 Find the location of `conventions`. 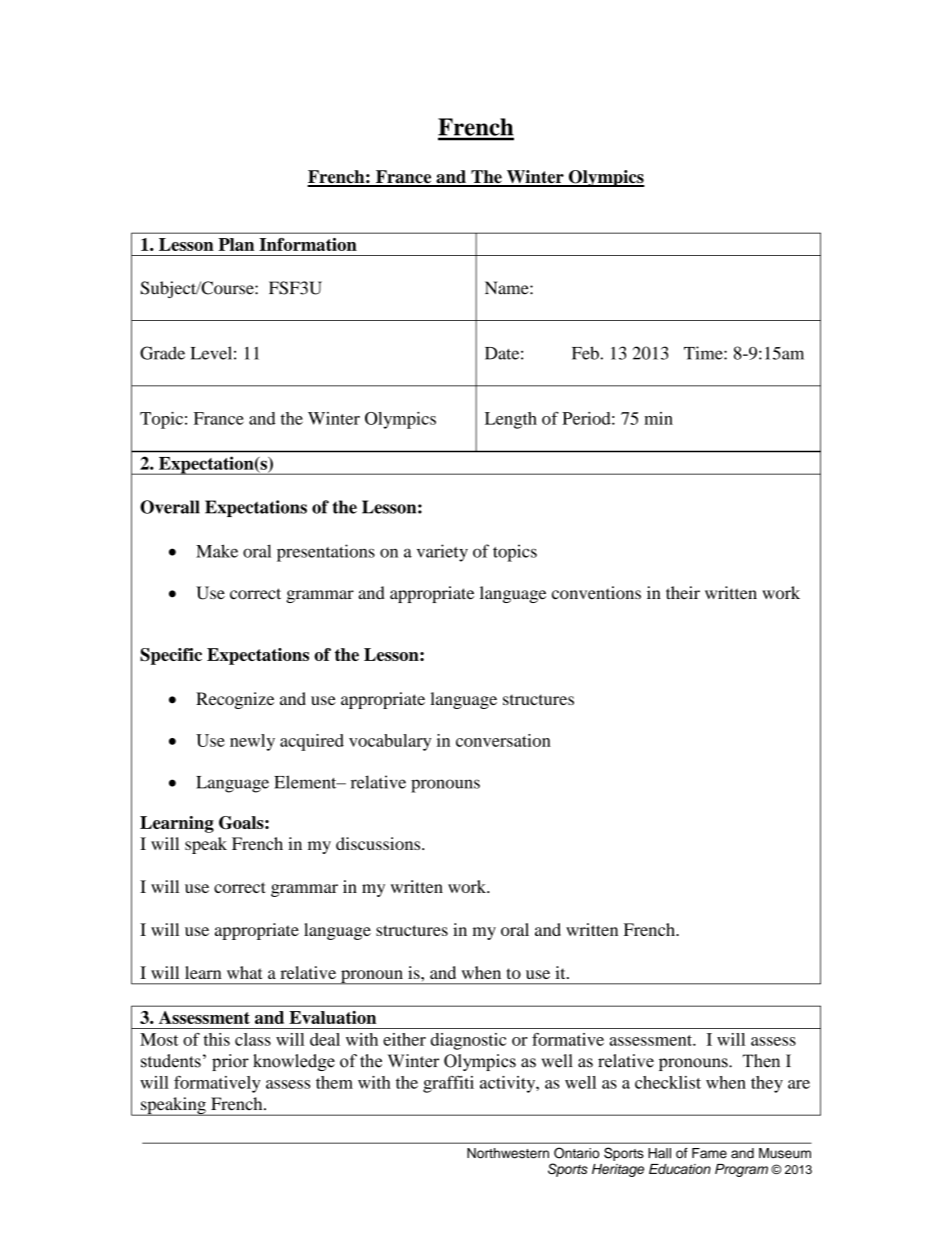

conventions is located at coordinates (596, 593).
